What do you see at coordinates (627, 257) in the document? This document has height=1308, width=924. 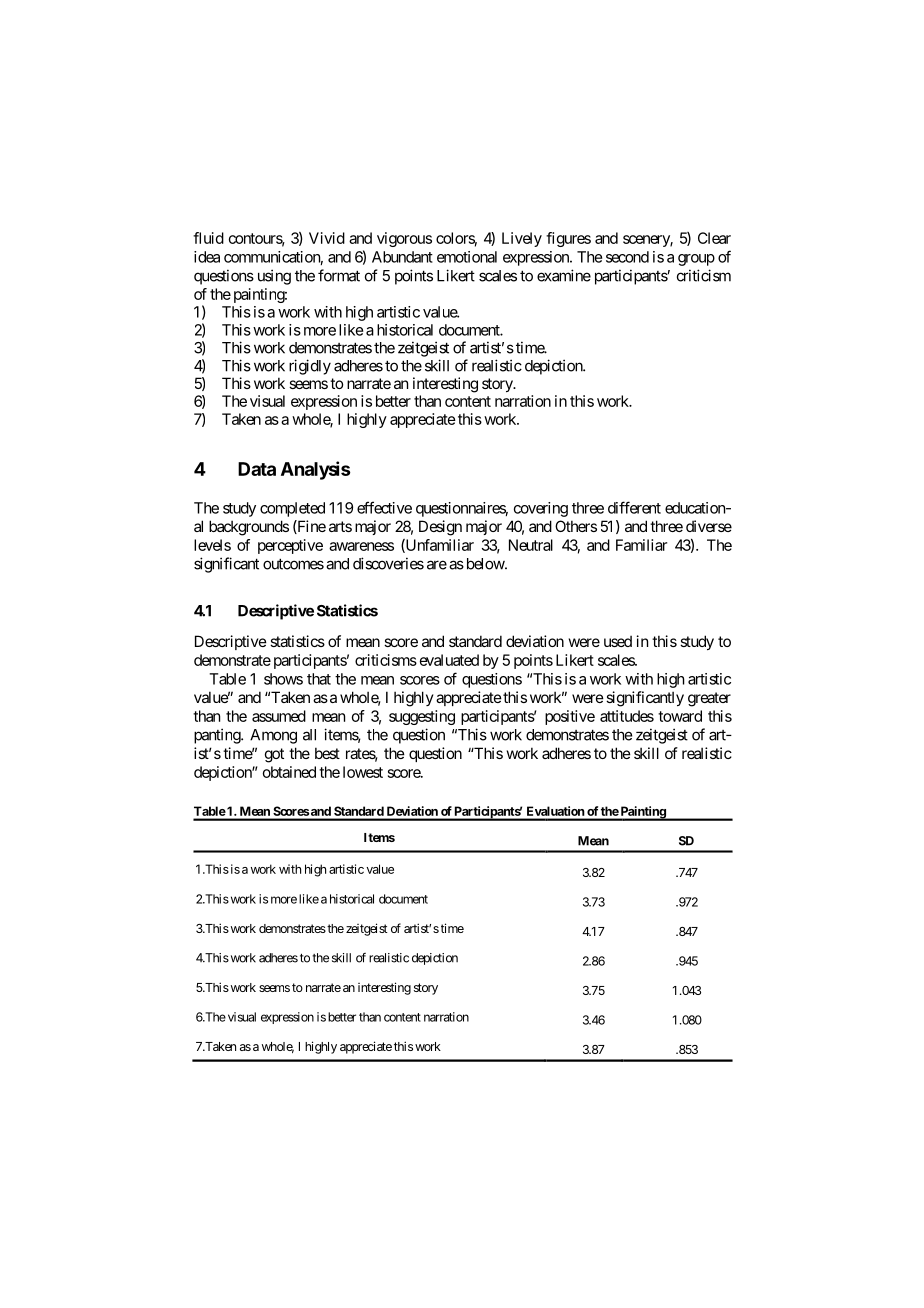 I see `second` at bounding box center [627, 257].
